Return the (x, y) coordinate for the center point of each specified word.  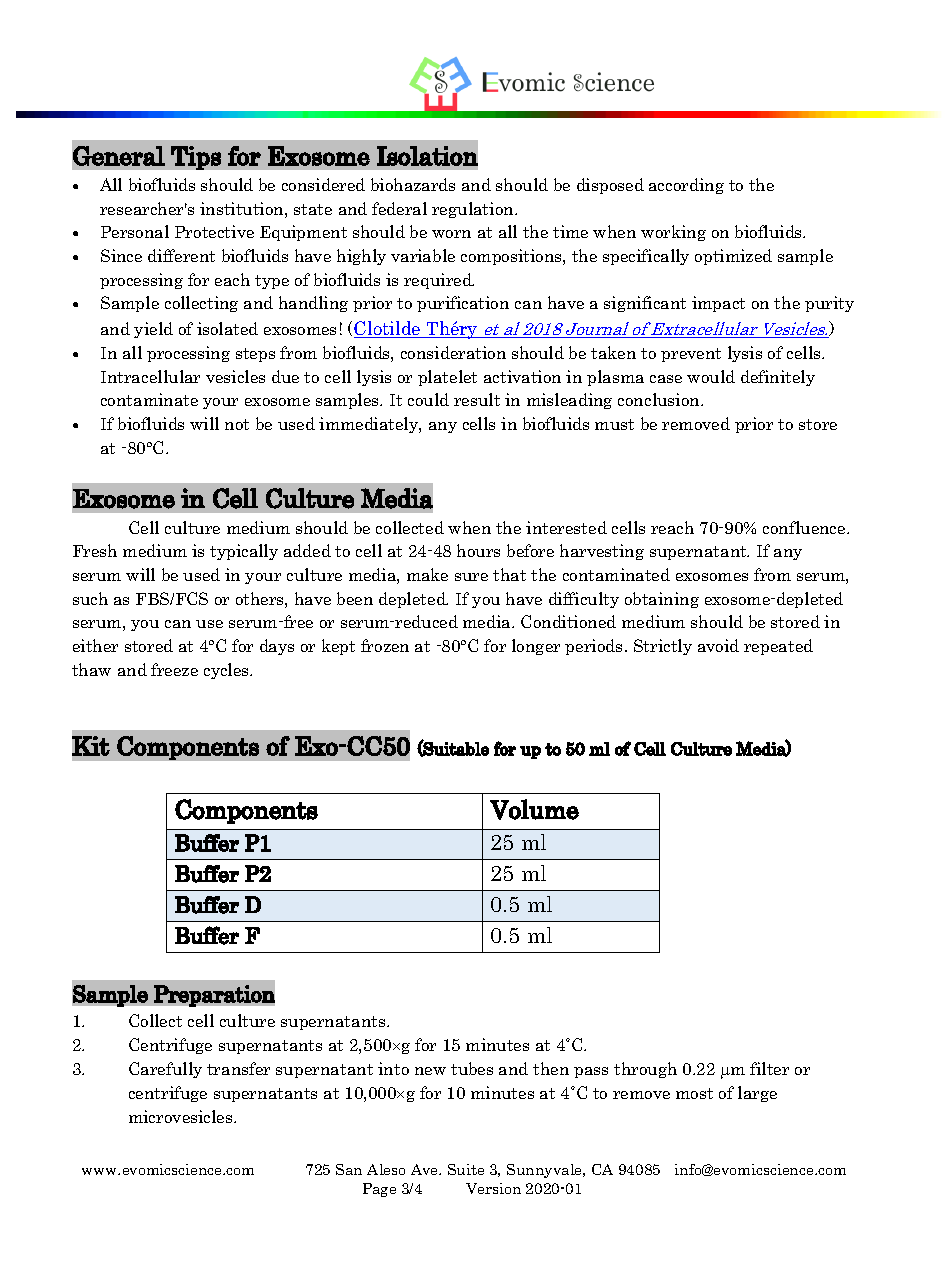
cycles (228, 671)
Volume (534, 809)
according (686, 186)
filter (769, 1068)
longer (536, 647)
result (477, 399)
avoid (718, 645)
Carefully (165, 1070)
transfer (238, 1068)
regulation (474, 210)
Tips (196, 158)
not (237, 424)
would (711, 376)
